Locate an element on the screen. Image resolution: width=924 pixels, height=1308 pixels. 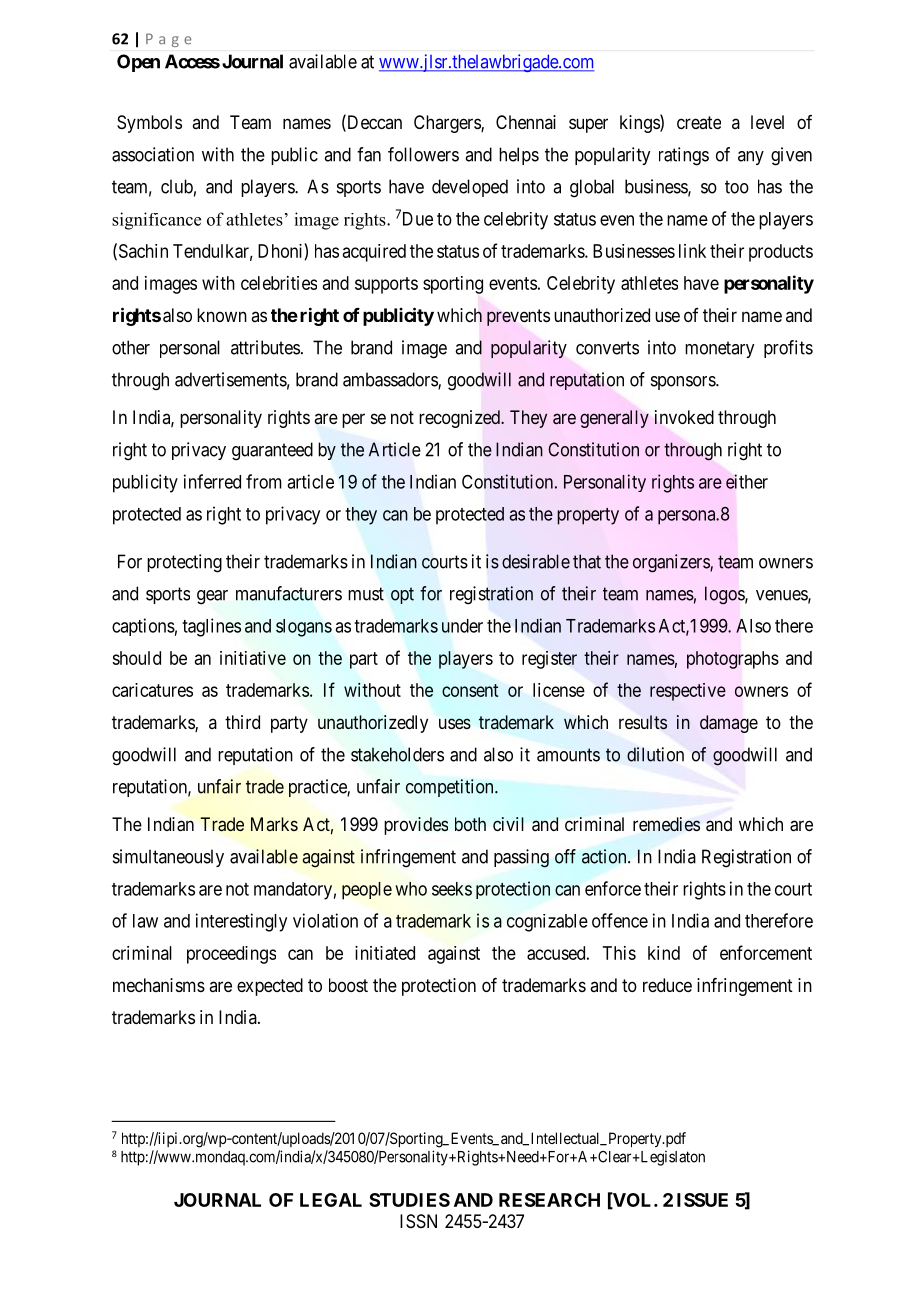
Symbols is located at coordinates (149, 124).
